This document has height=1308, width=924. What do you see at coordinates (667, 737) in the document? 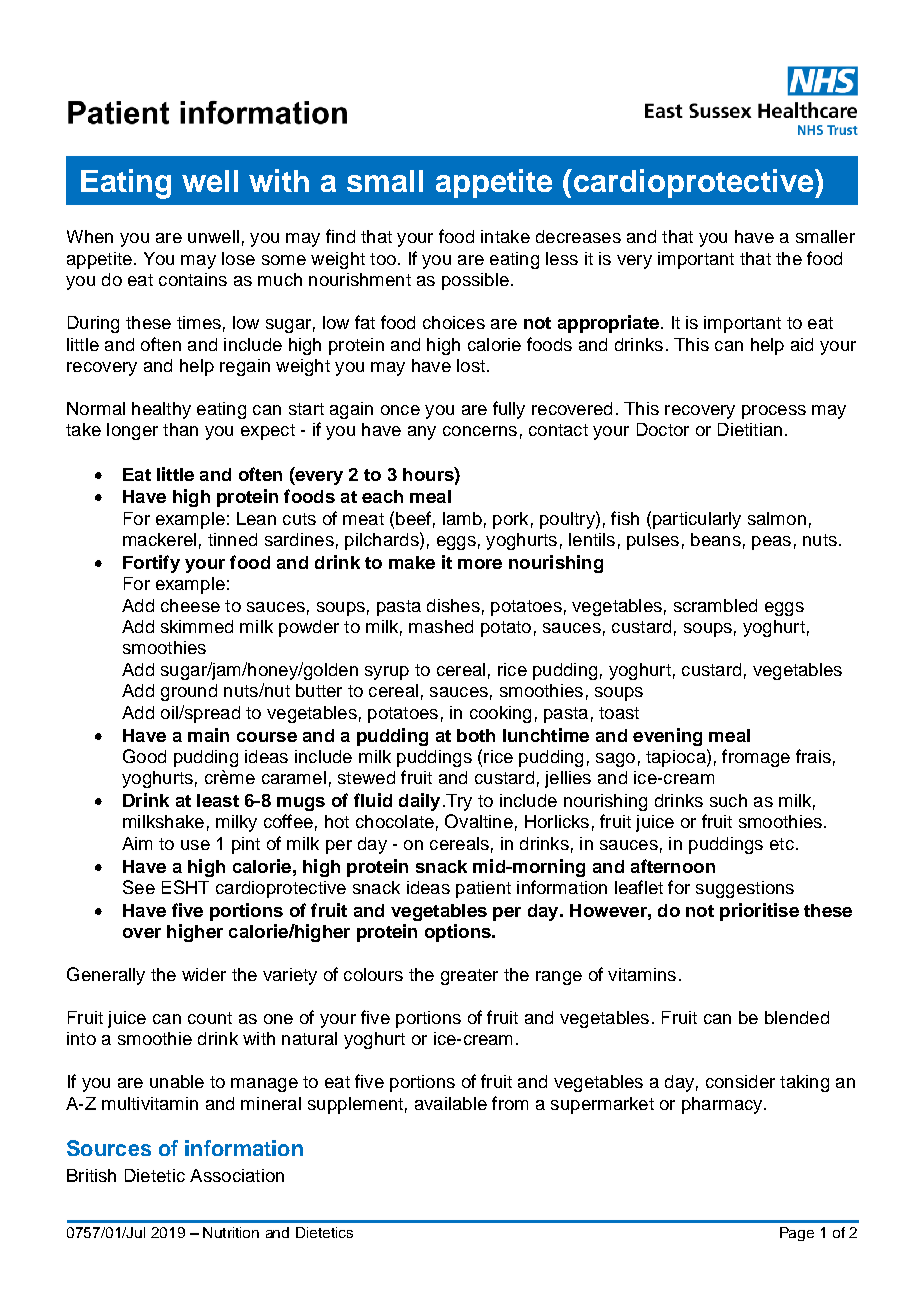
I see `evening` at bounding box center [667, 737].
